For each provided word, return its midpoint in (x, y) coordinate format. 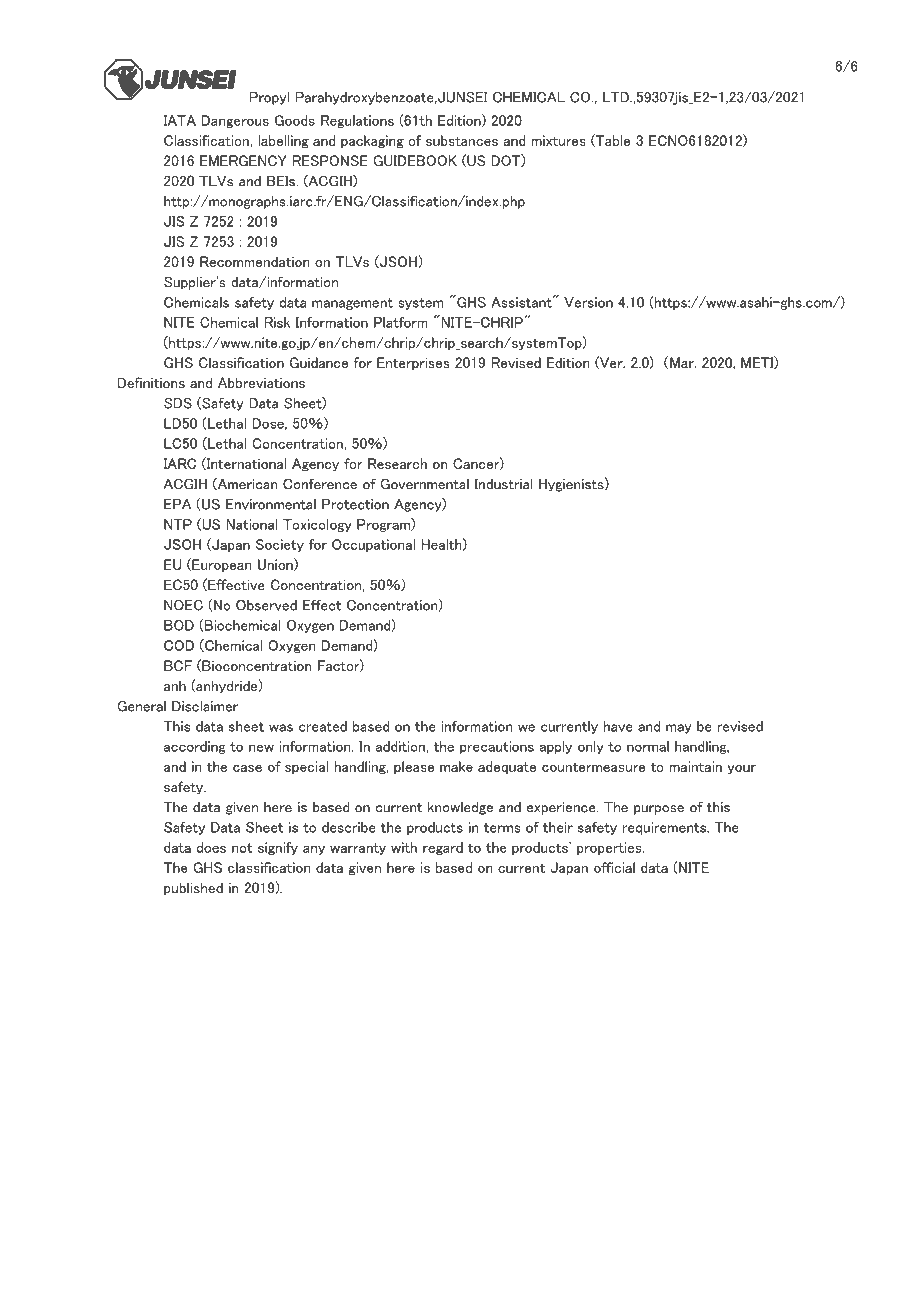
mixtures (558, 140)
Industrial (503, 484)
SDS (178, 403)
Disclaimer (205, 706)
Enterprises (413, 363)
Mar (683, 362)
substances (462, 140)
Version (588, 302)
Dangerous (235, 121)
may (679, 729)
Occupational (373, 545)
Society (280, 545)
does (211, 847)
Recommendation (255, 261)
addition (400, 746)
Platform (401, 322)
